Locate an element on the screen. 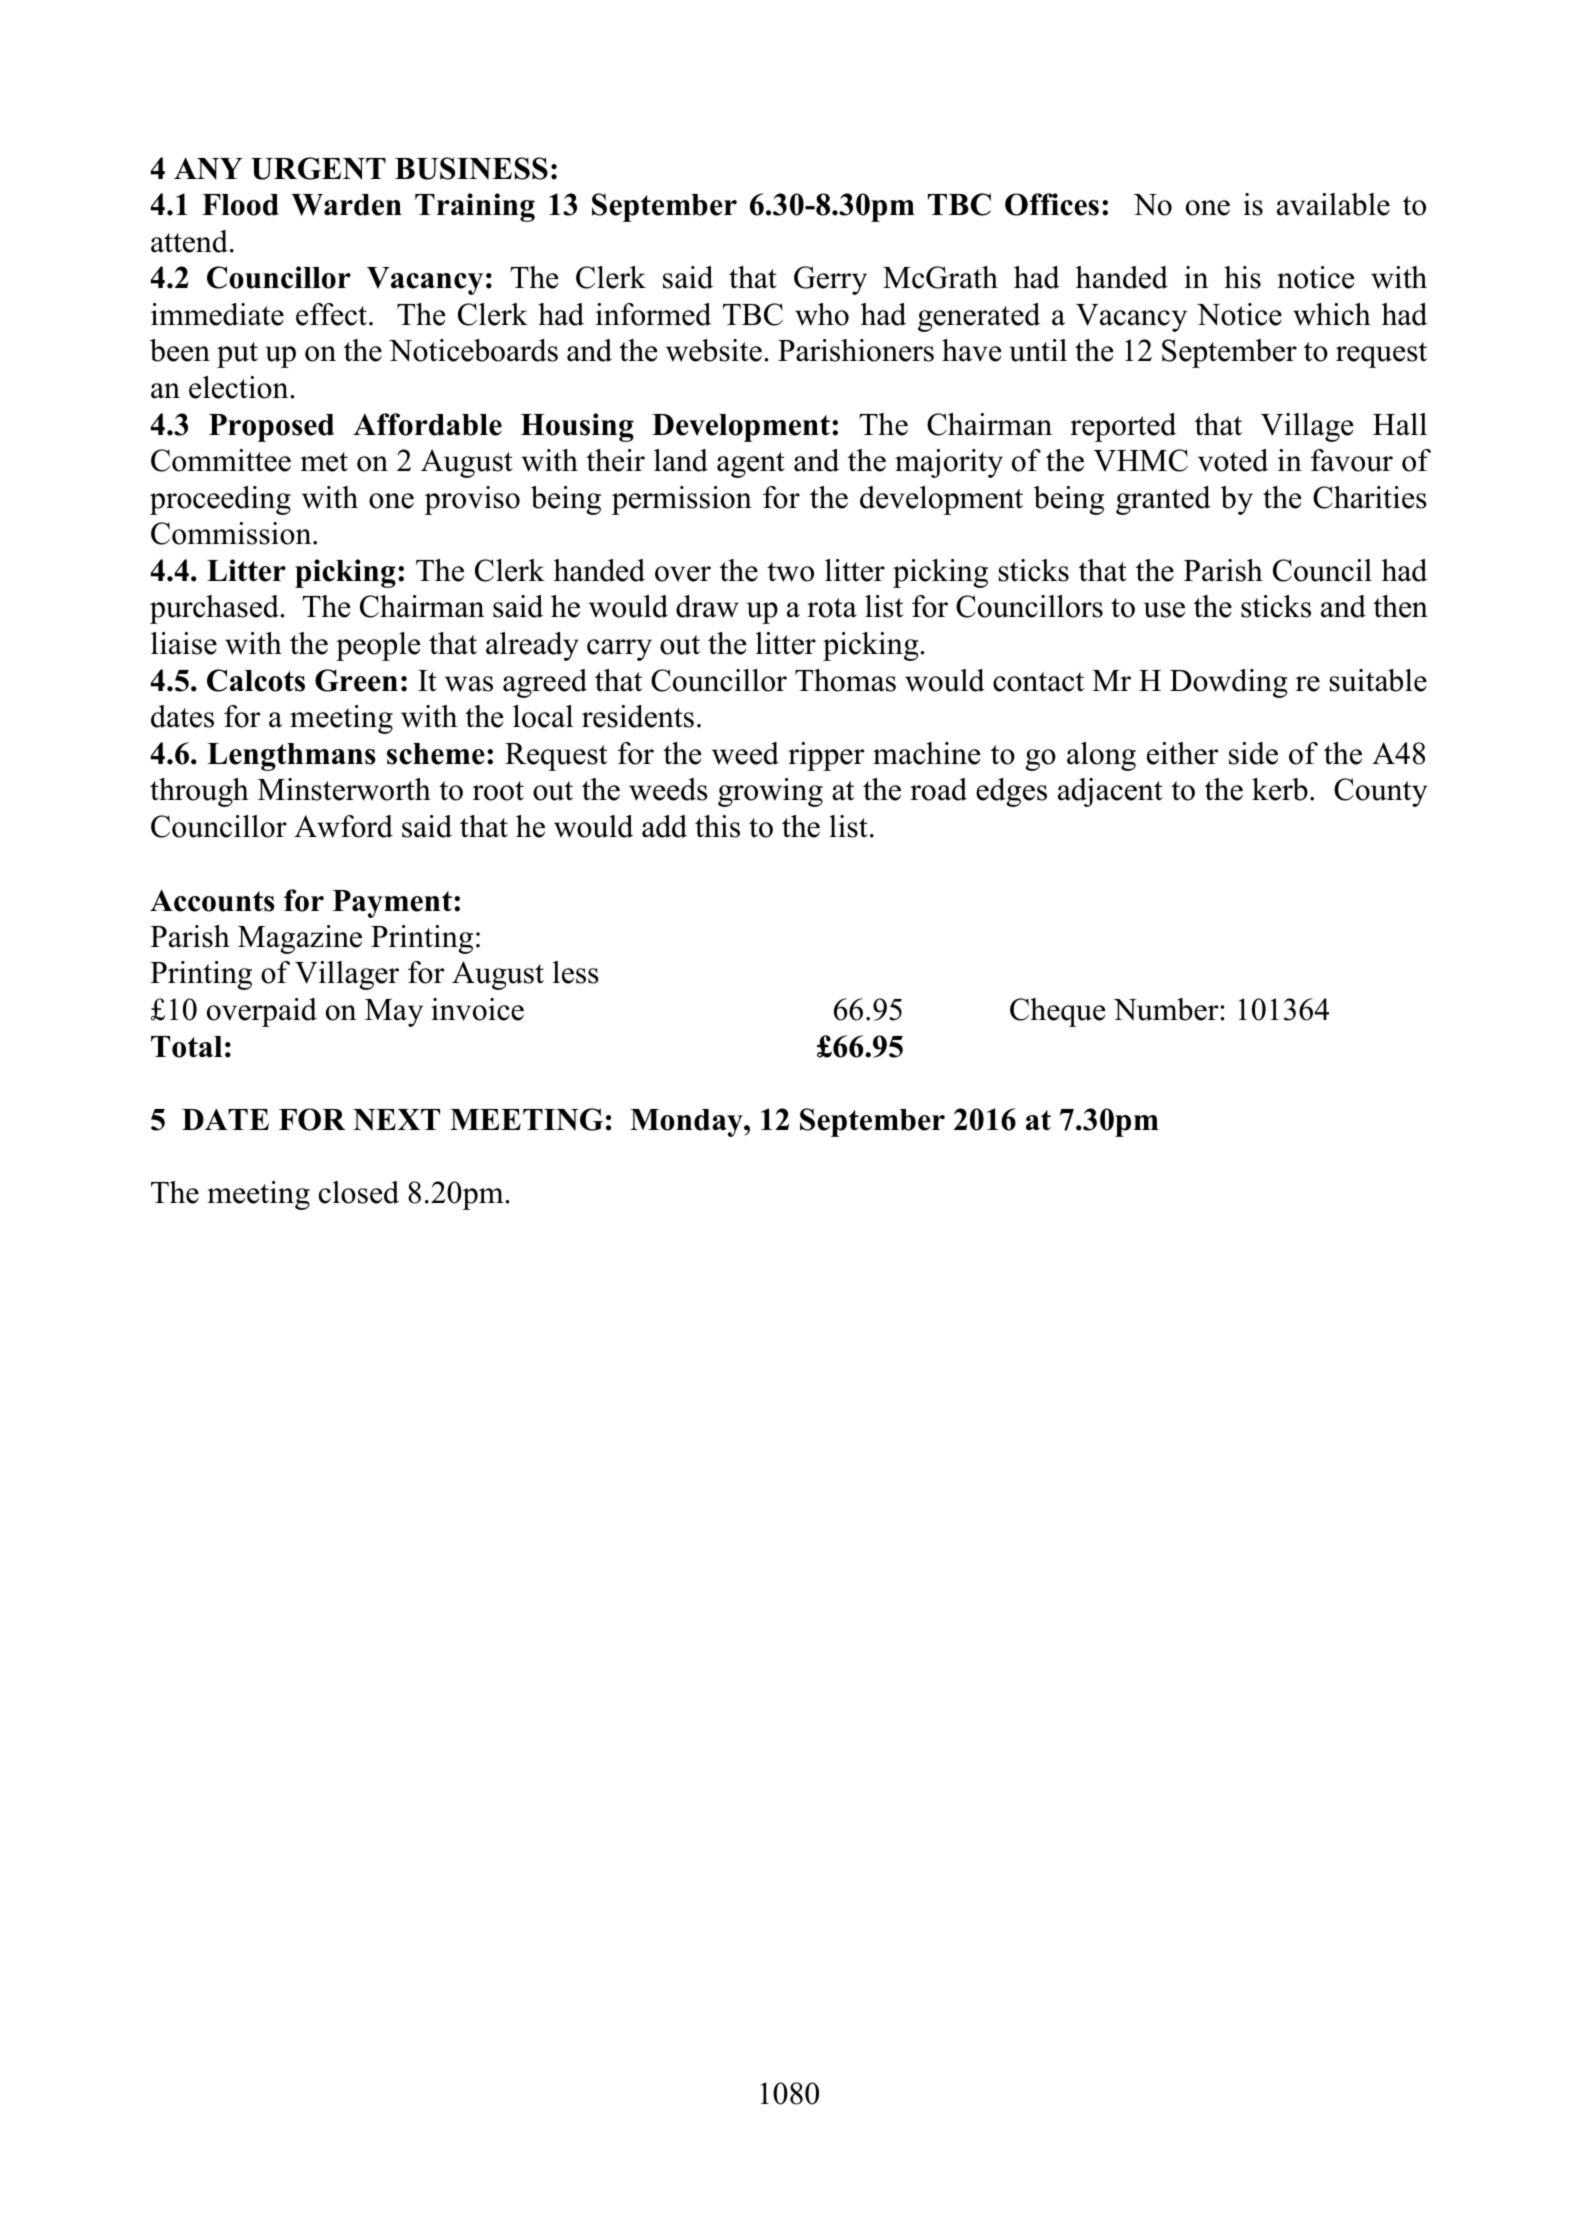  Warden is located at coordinates (346, 205).
